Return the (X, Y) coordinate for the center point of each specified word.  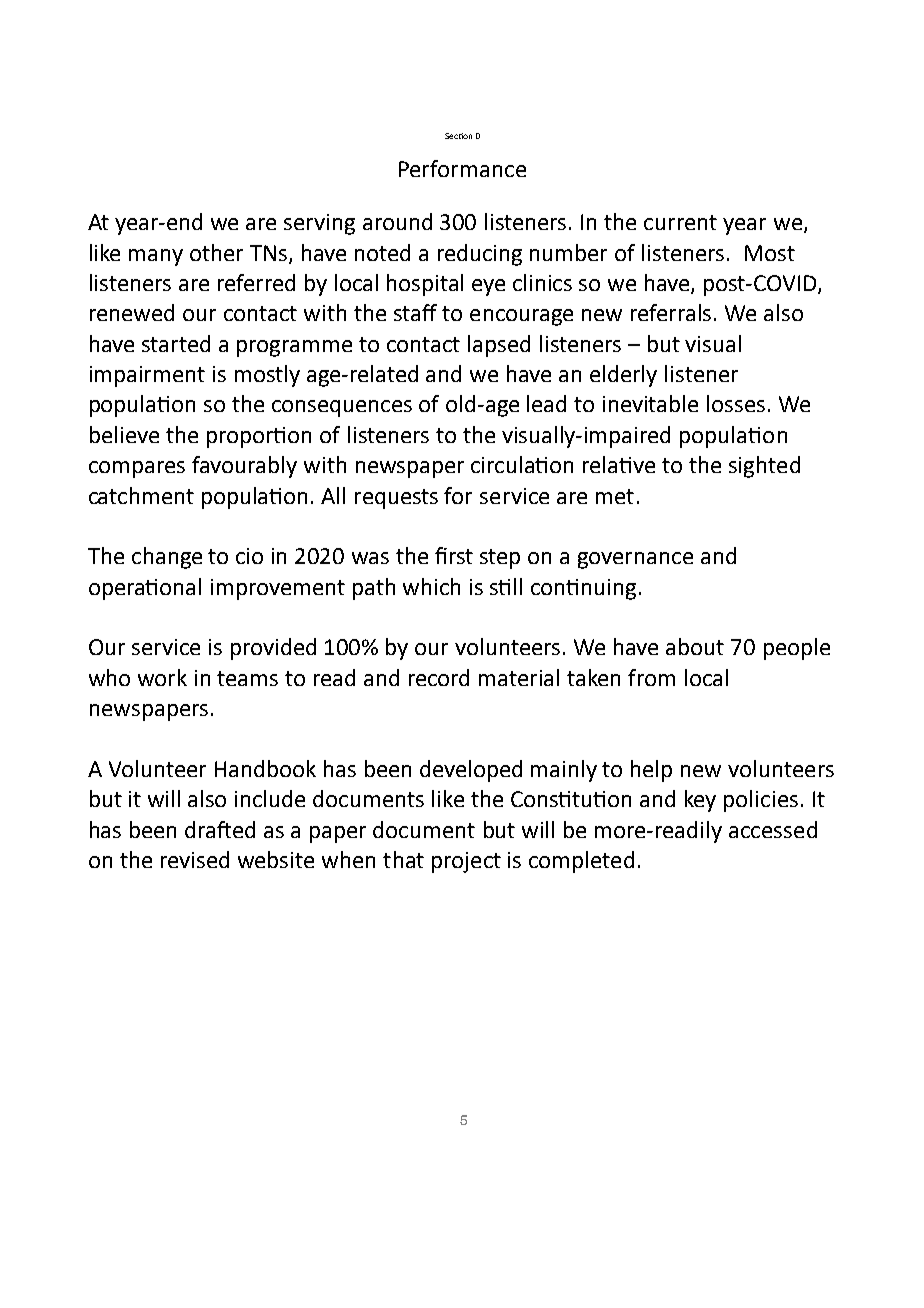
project (466, 862)
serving (319, 224)
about (695, 646)
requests (396, 499)
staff (415, 312)
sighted (764, 467)
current (680, 222)
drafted (220, 829)
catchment (141, 495)
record (439, 677)
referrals (671, 312)
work (162, 677)
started (176, 343)
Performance (462, 168)
